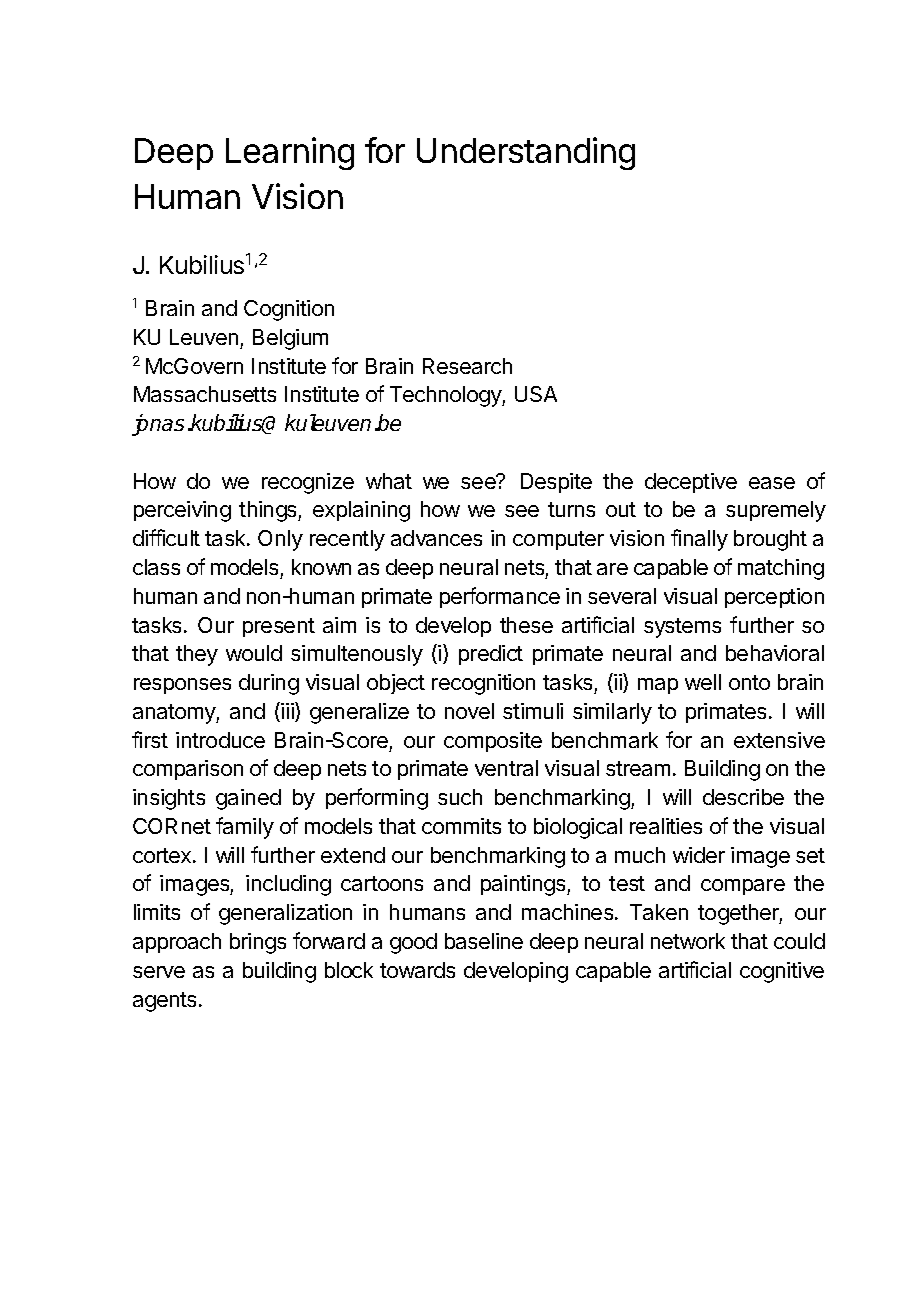 The width and height of the image is (924, 1308). Describe the element at coordinates (484, 941) in the image. I see `baseline` at that location.
